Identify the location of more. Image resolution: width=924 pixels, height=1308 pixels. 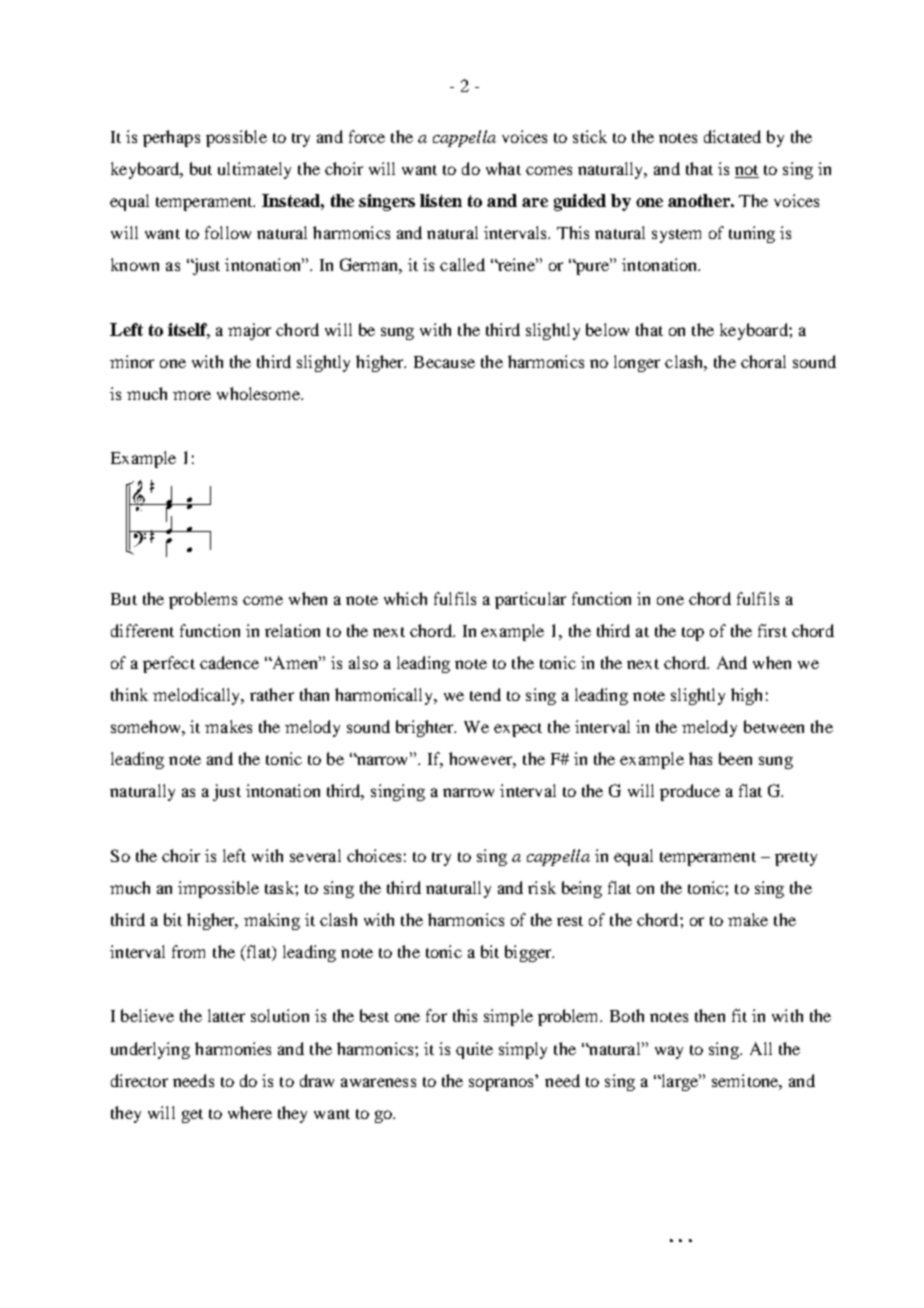
(192, 395).
